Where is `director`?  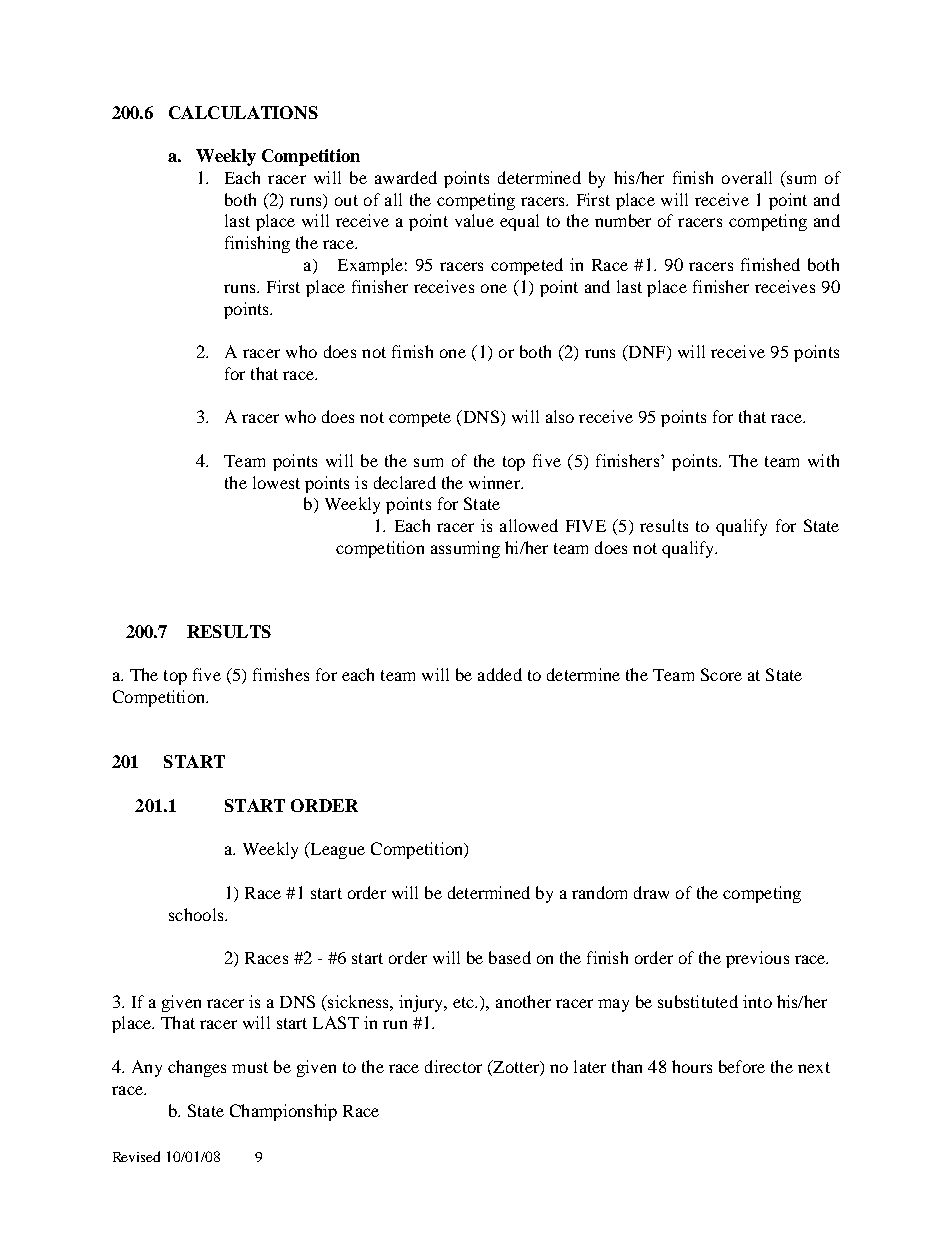 director is located at coordinates (453, 1066).
